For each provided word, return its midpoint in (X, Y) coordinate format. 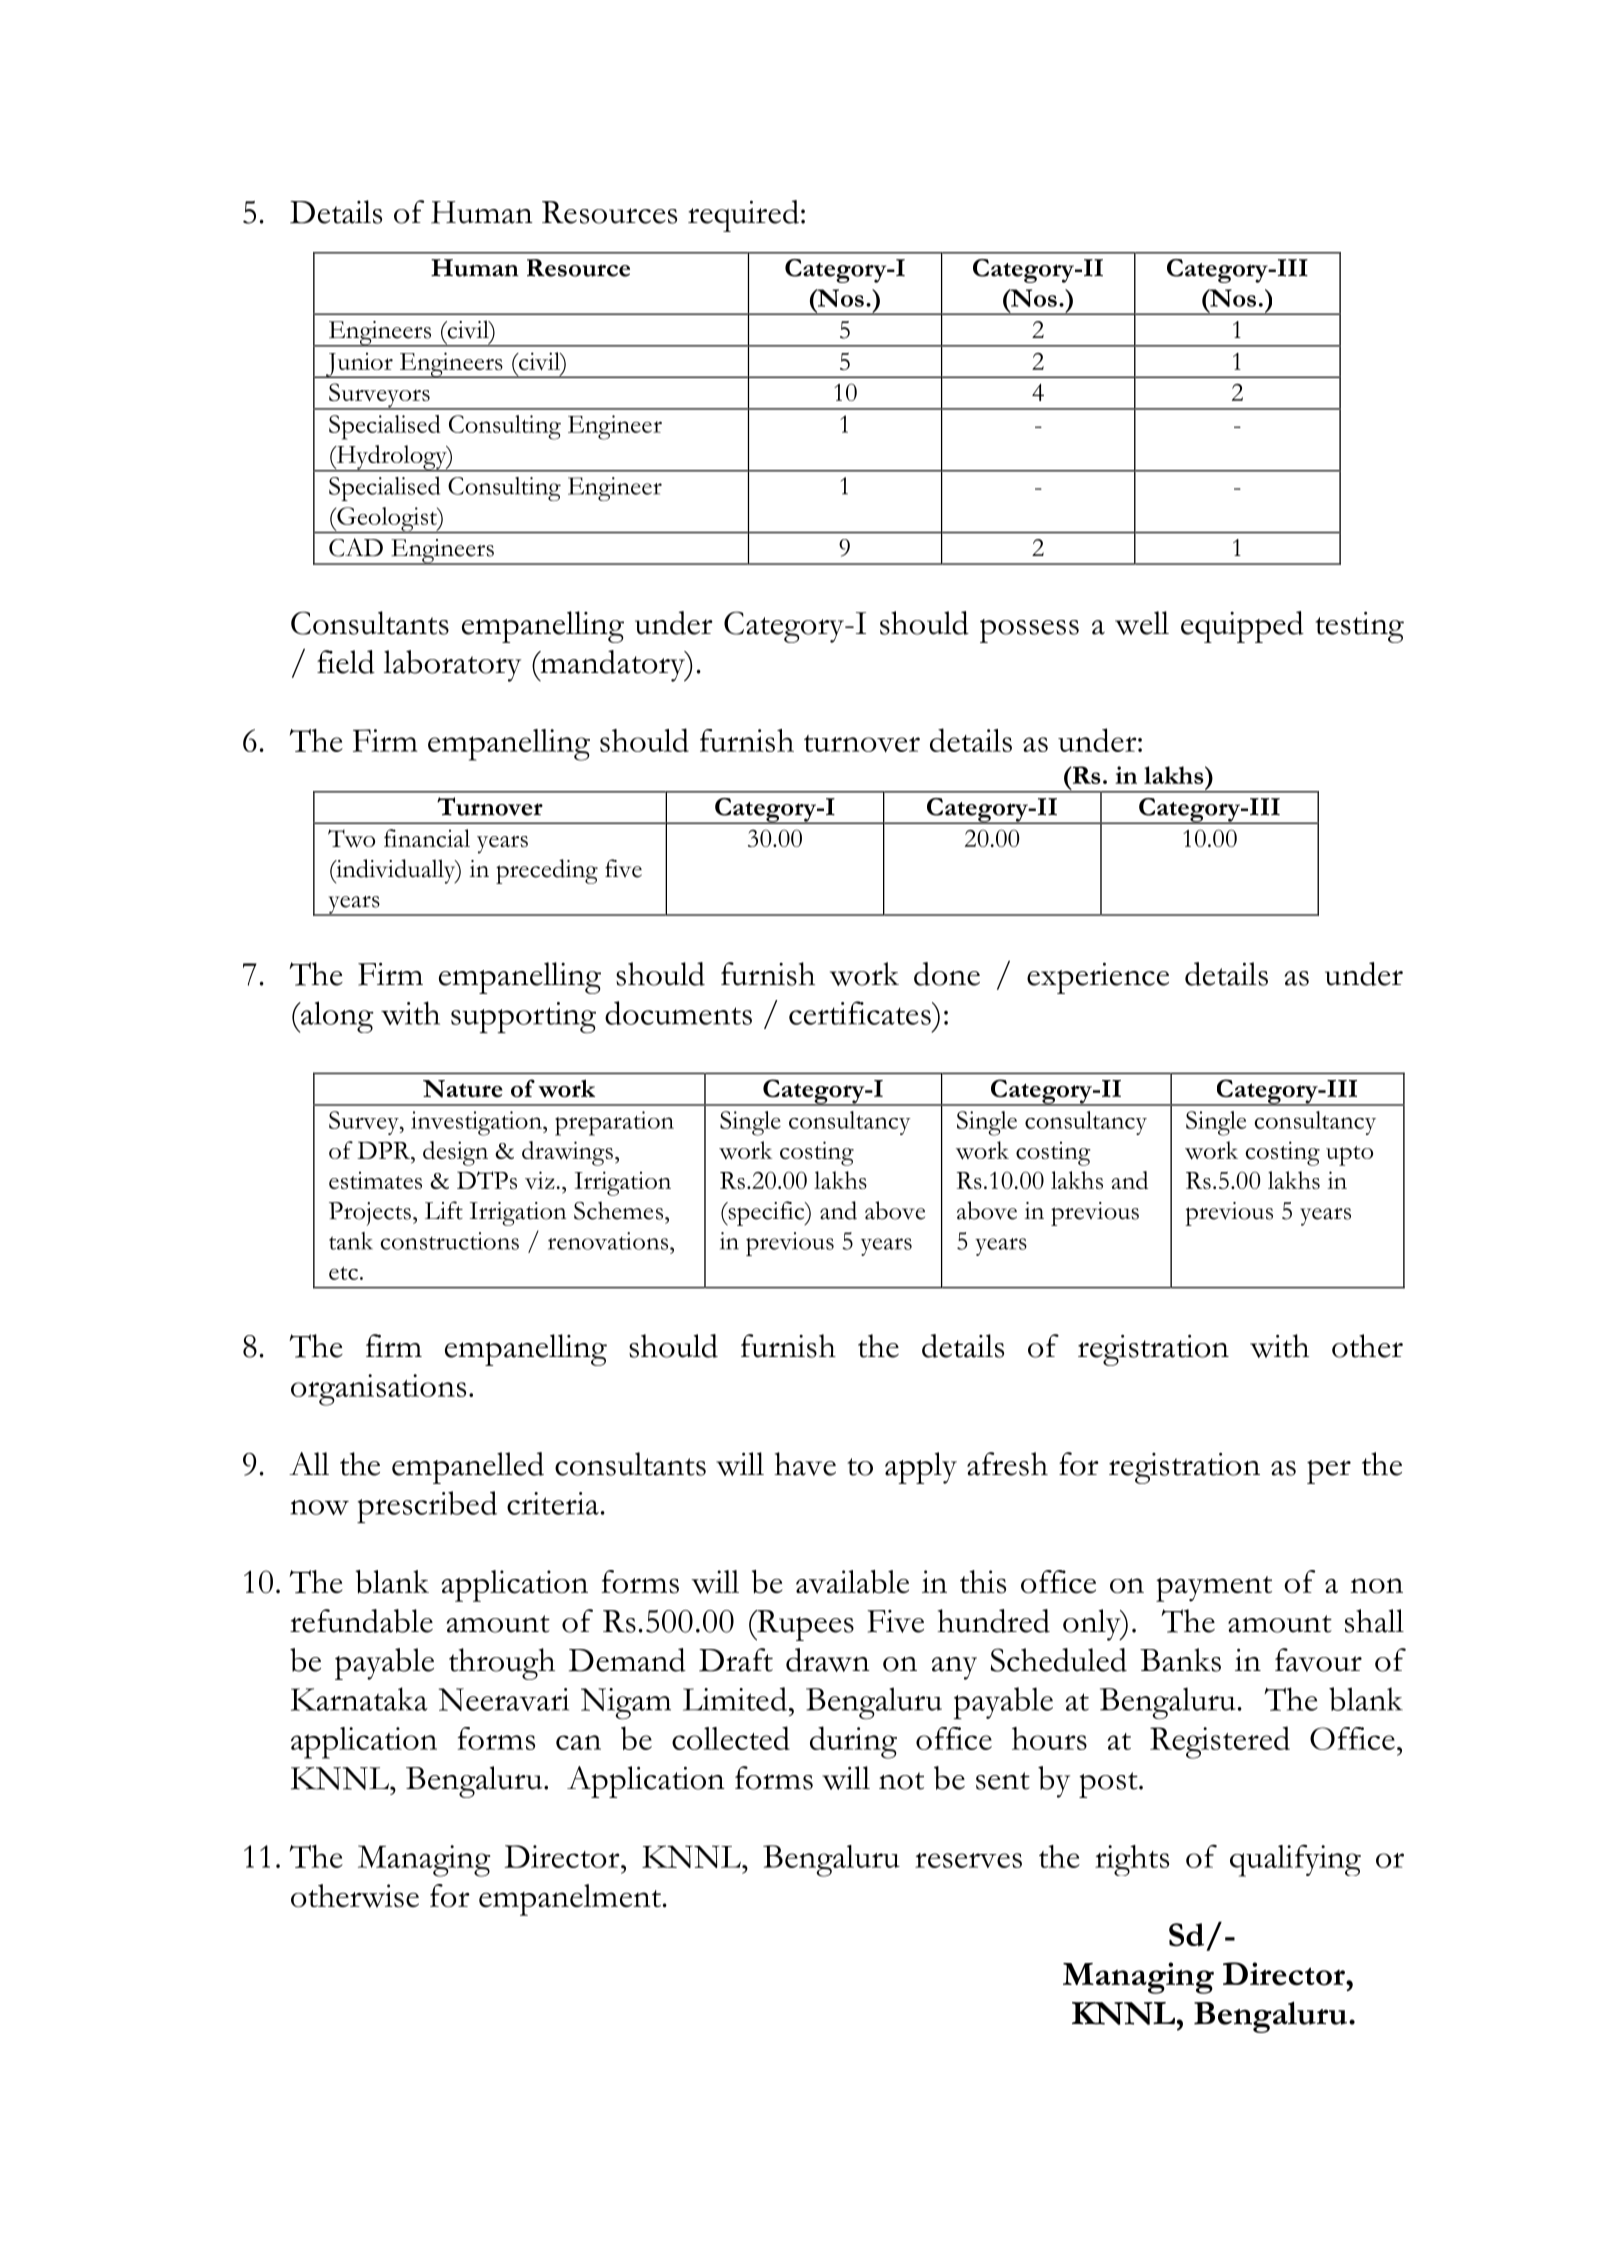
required (743, 216)
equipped (1242, 627)
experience (1098, 978)
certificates (861, 1013)
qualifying (1295, 1860)
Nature (463, 1089)
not (901, 1781)
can (578, 1742)
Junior (359, 365)
